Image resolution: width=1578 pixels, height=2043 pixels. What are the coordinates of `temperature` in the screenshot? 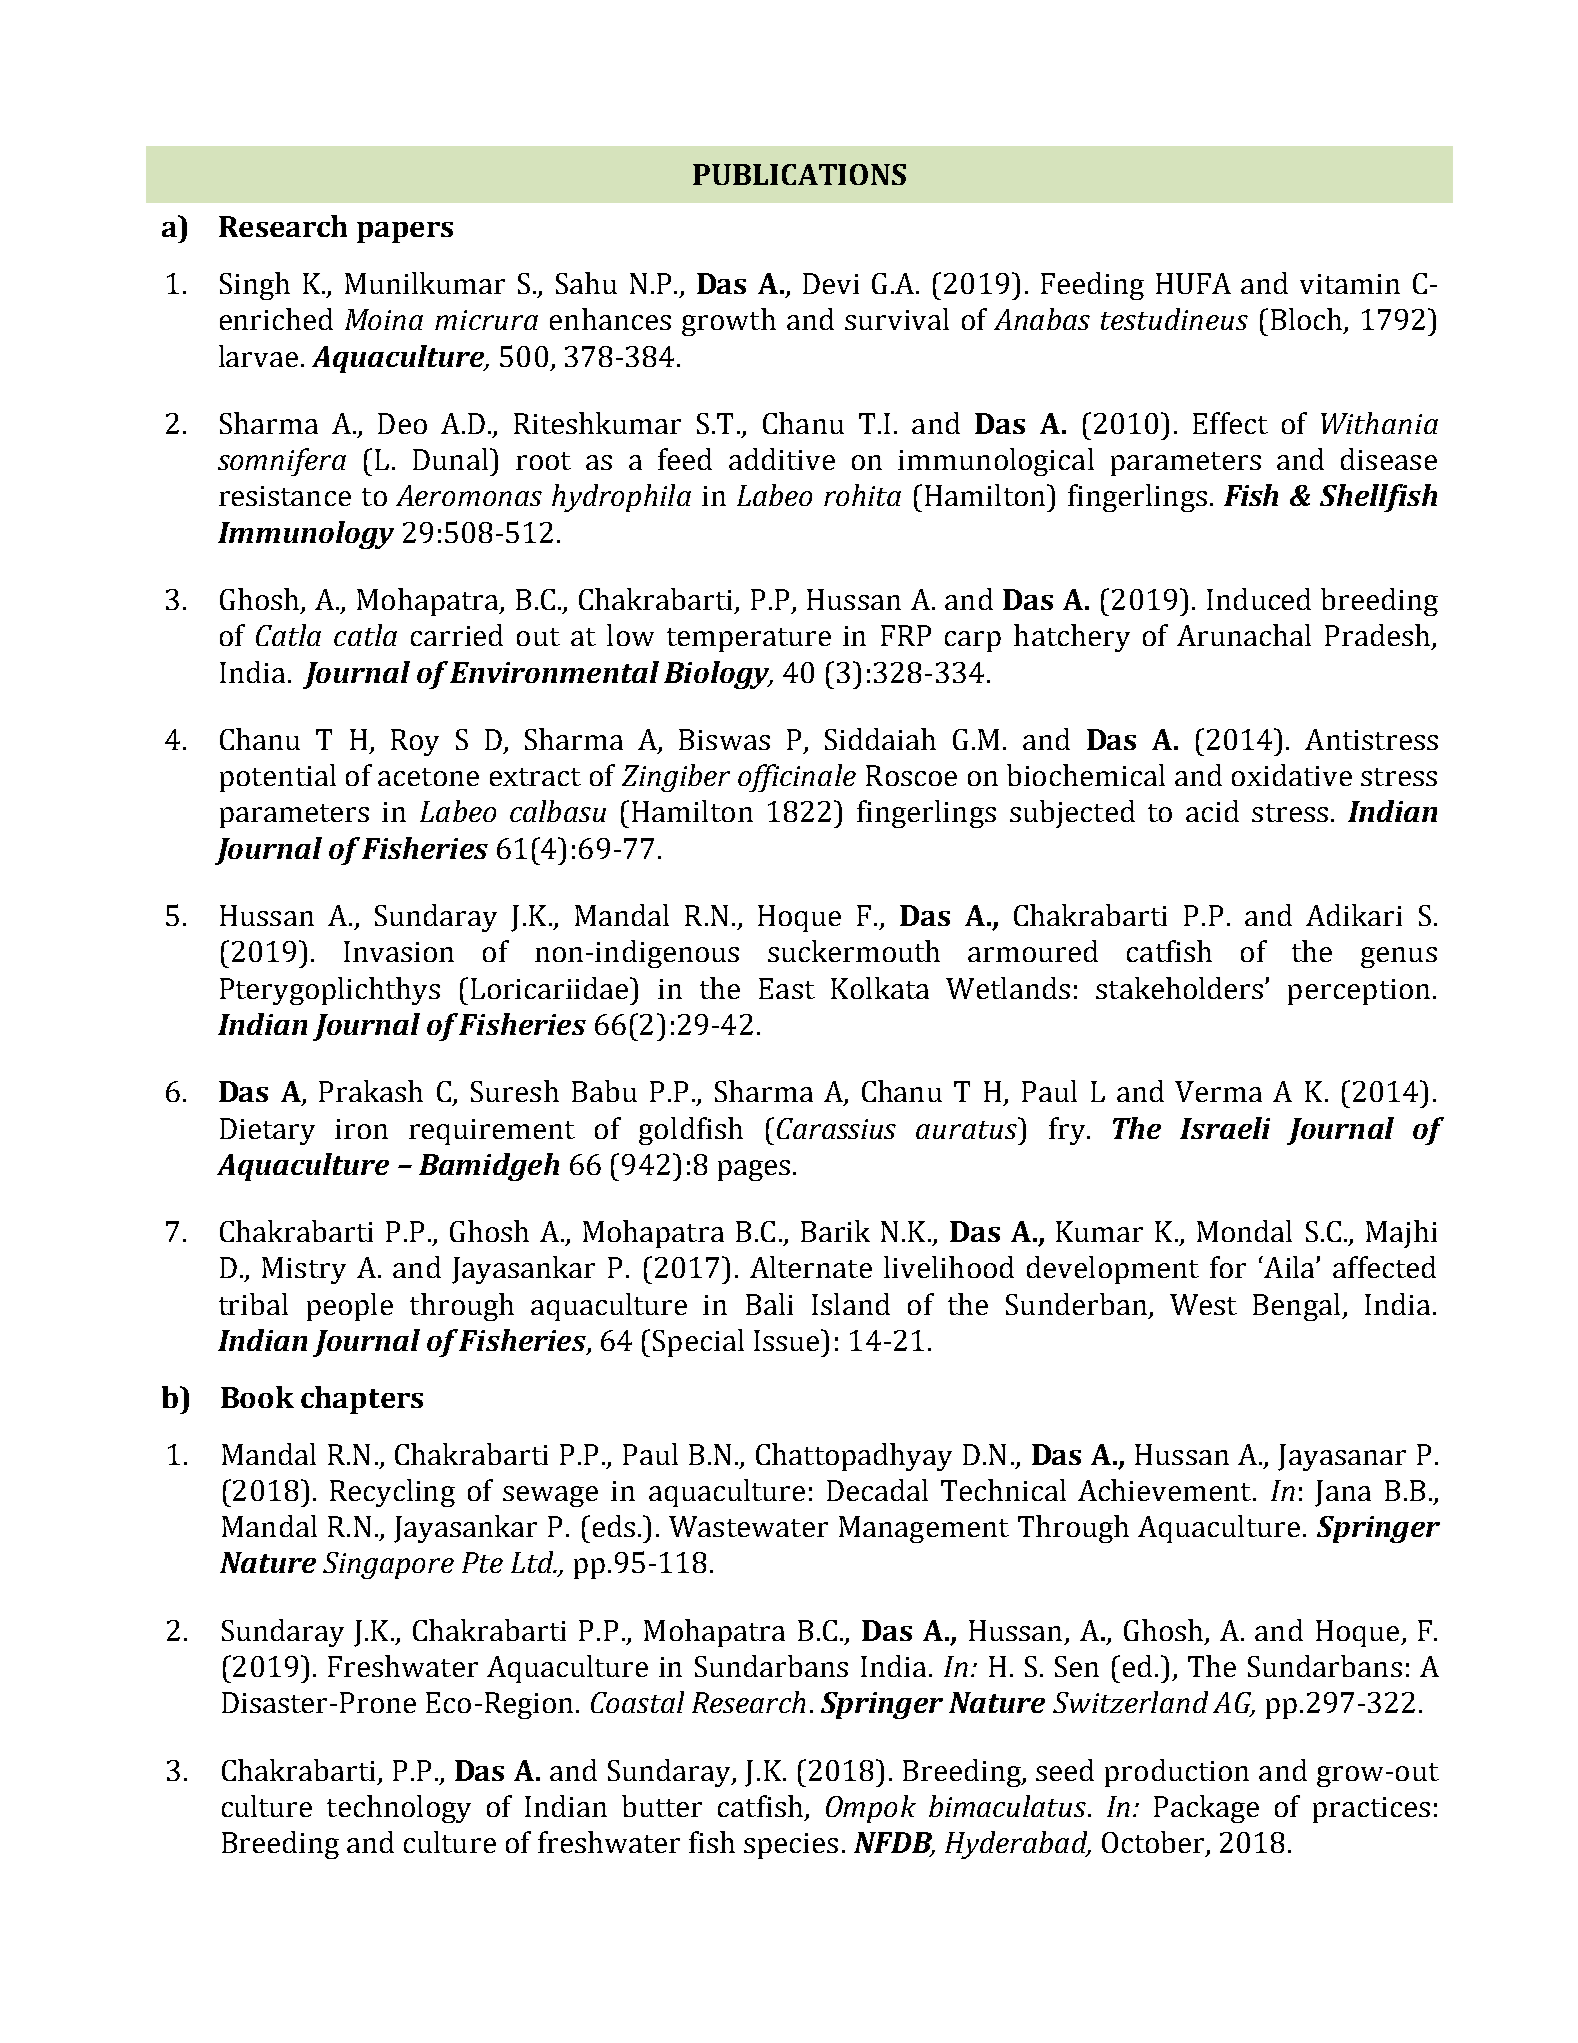 It's located at (749, 640).
